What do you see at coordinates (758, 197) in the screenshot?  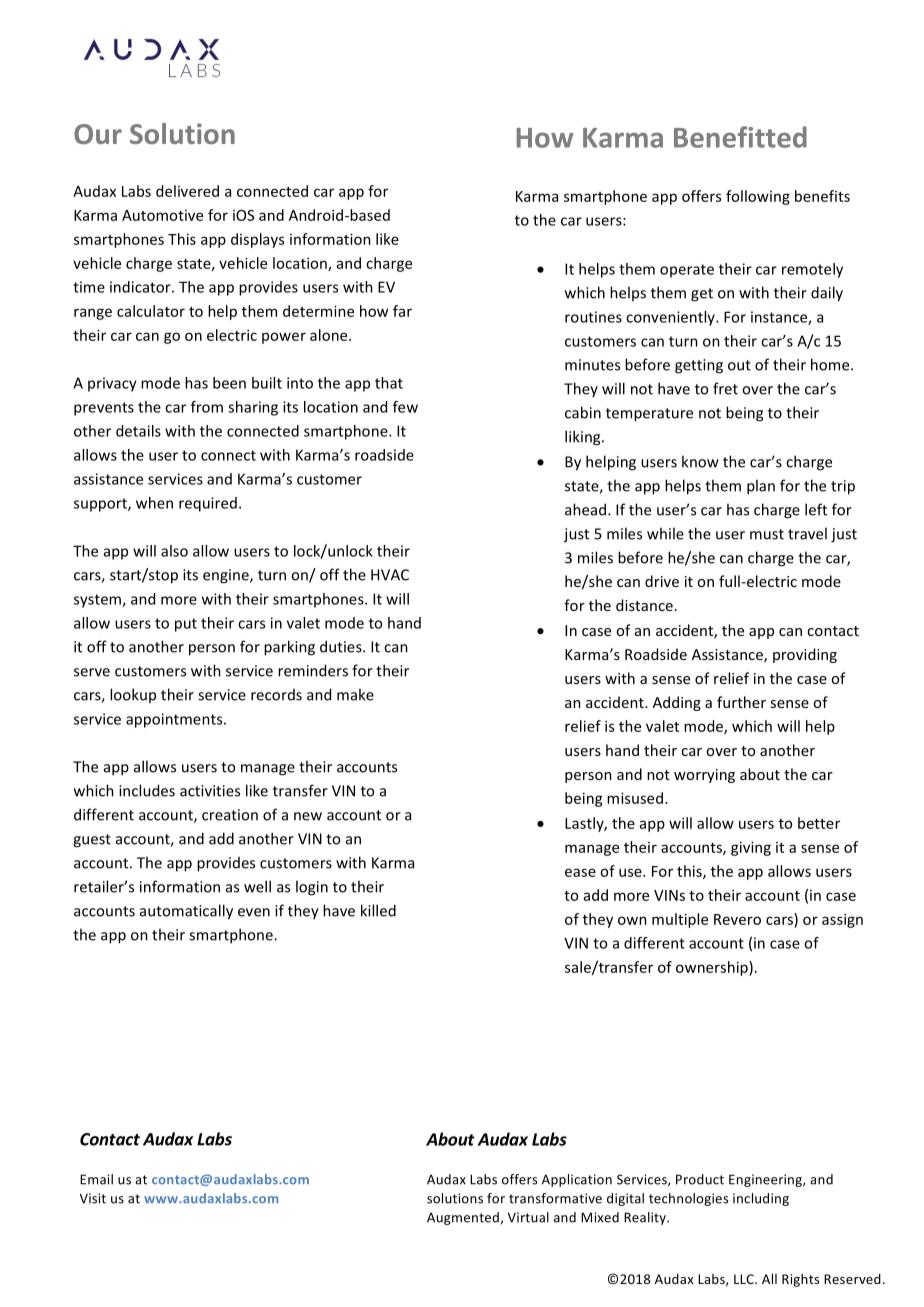 I see `following` at bounding box center [758, 197].
